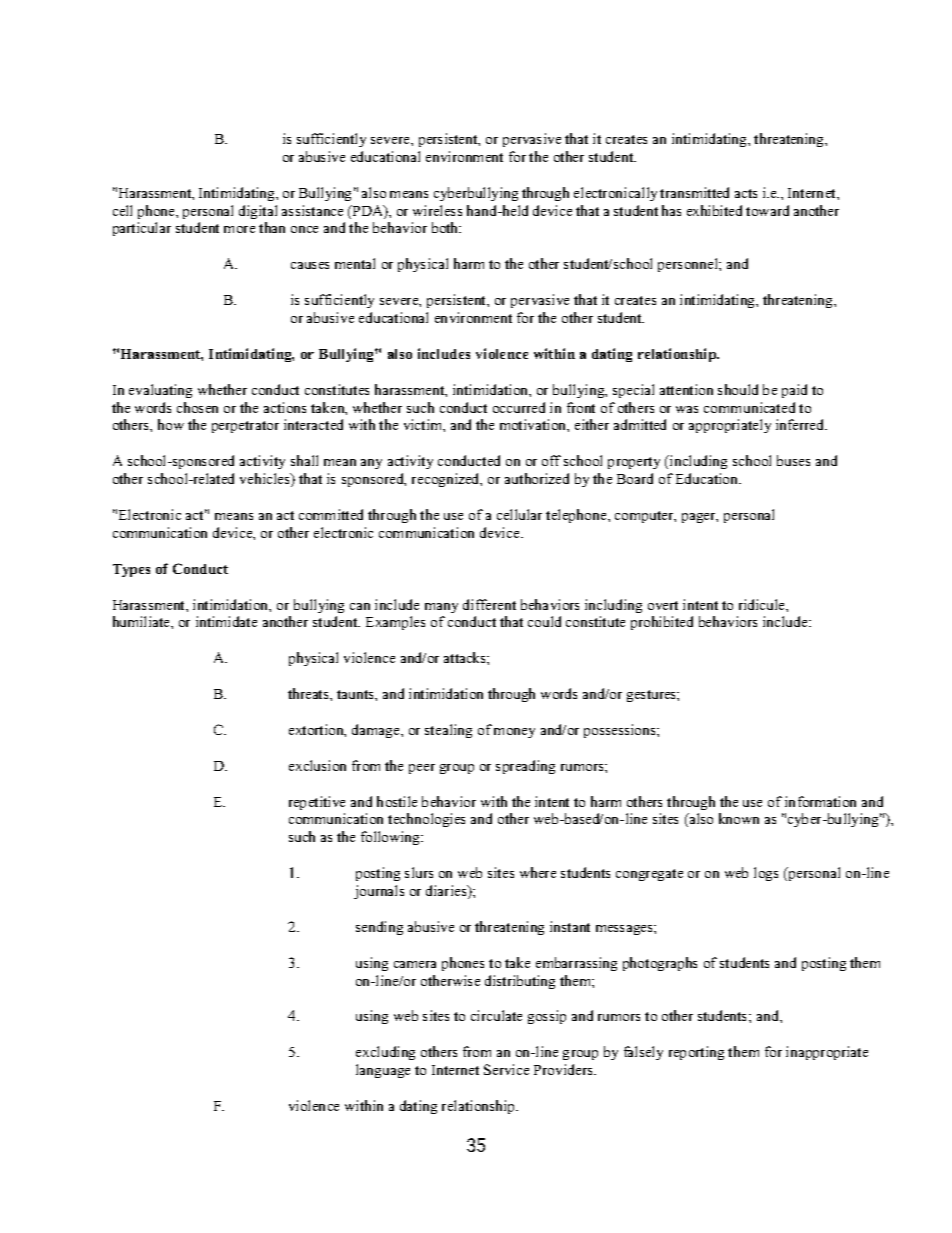  I want to click on different, so click(489, 604).
